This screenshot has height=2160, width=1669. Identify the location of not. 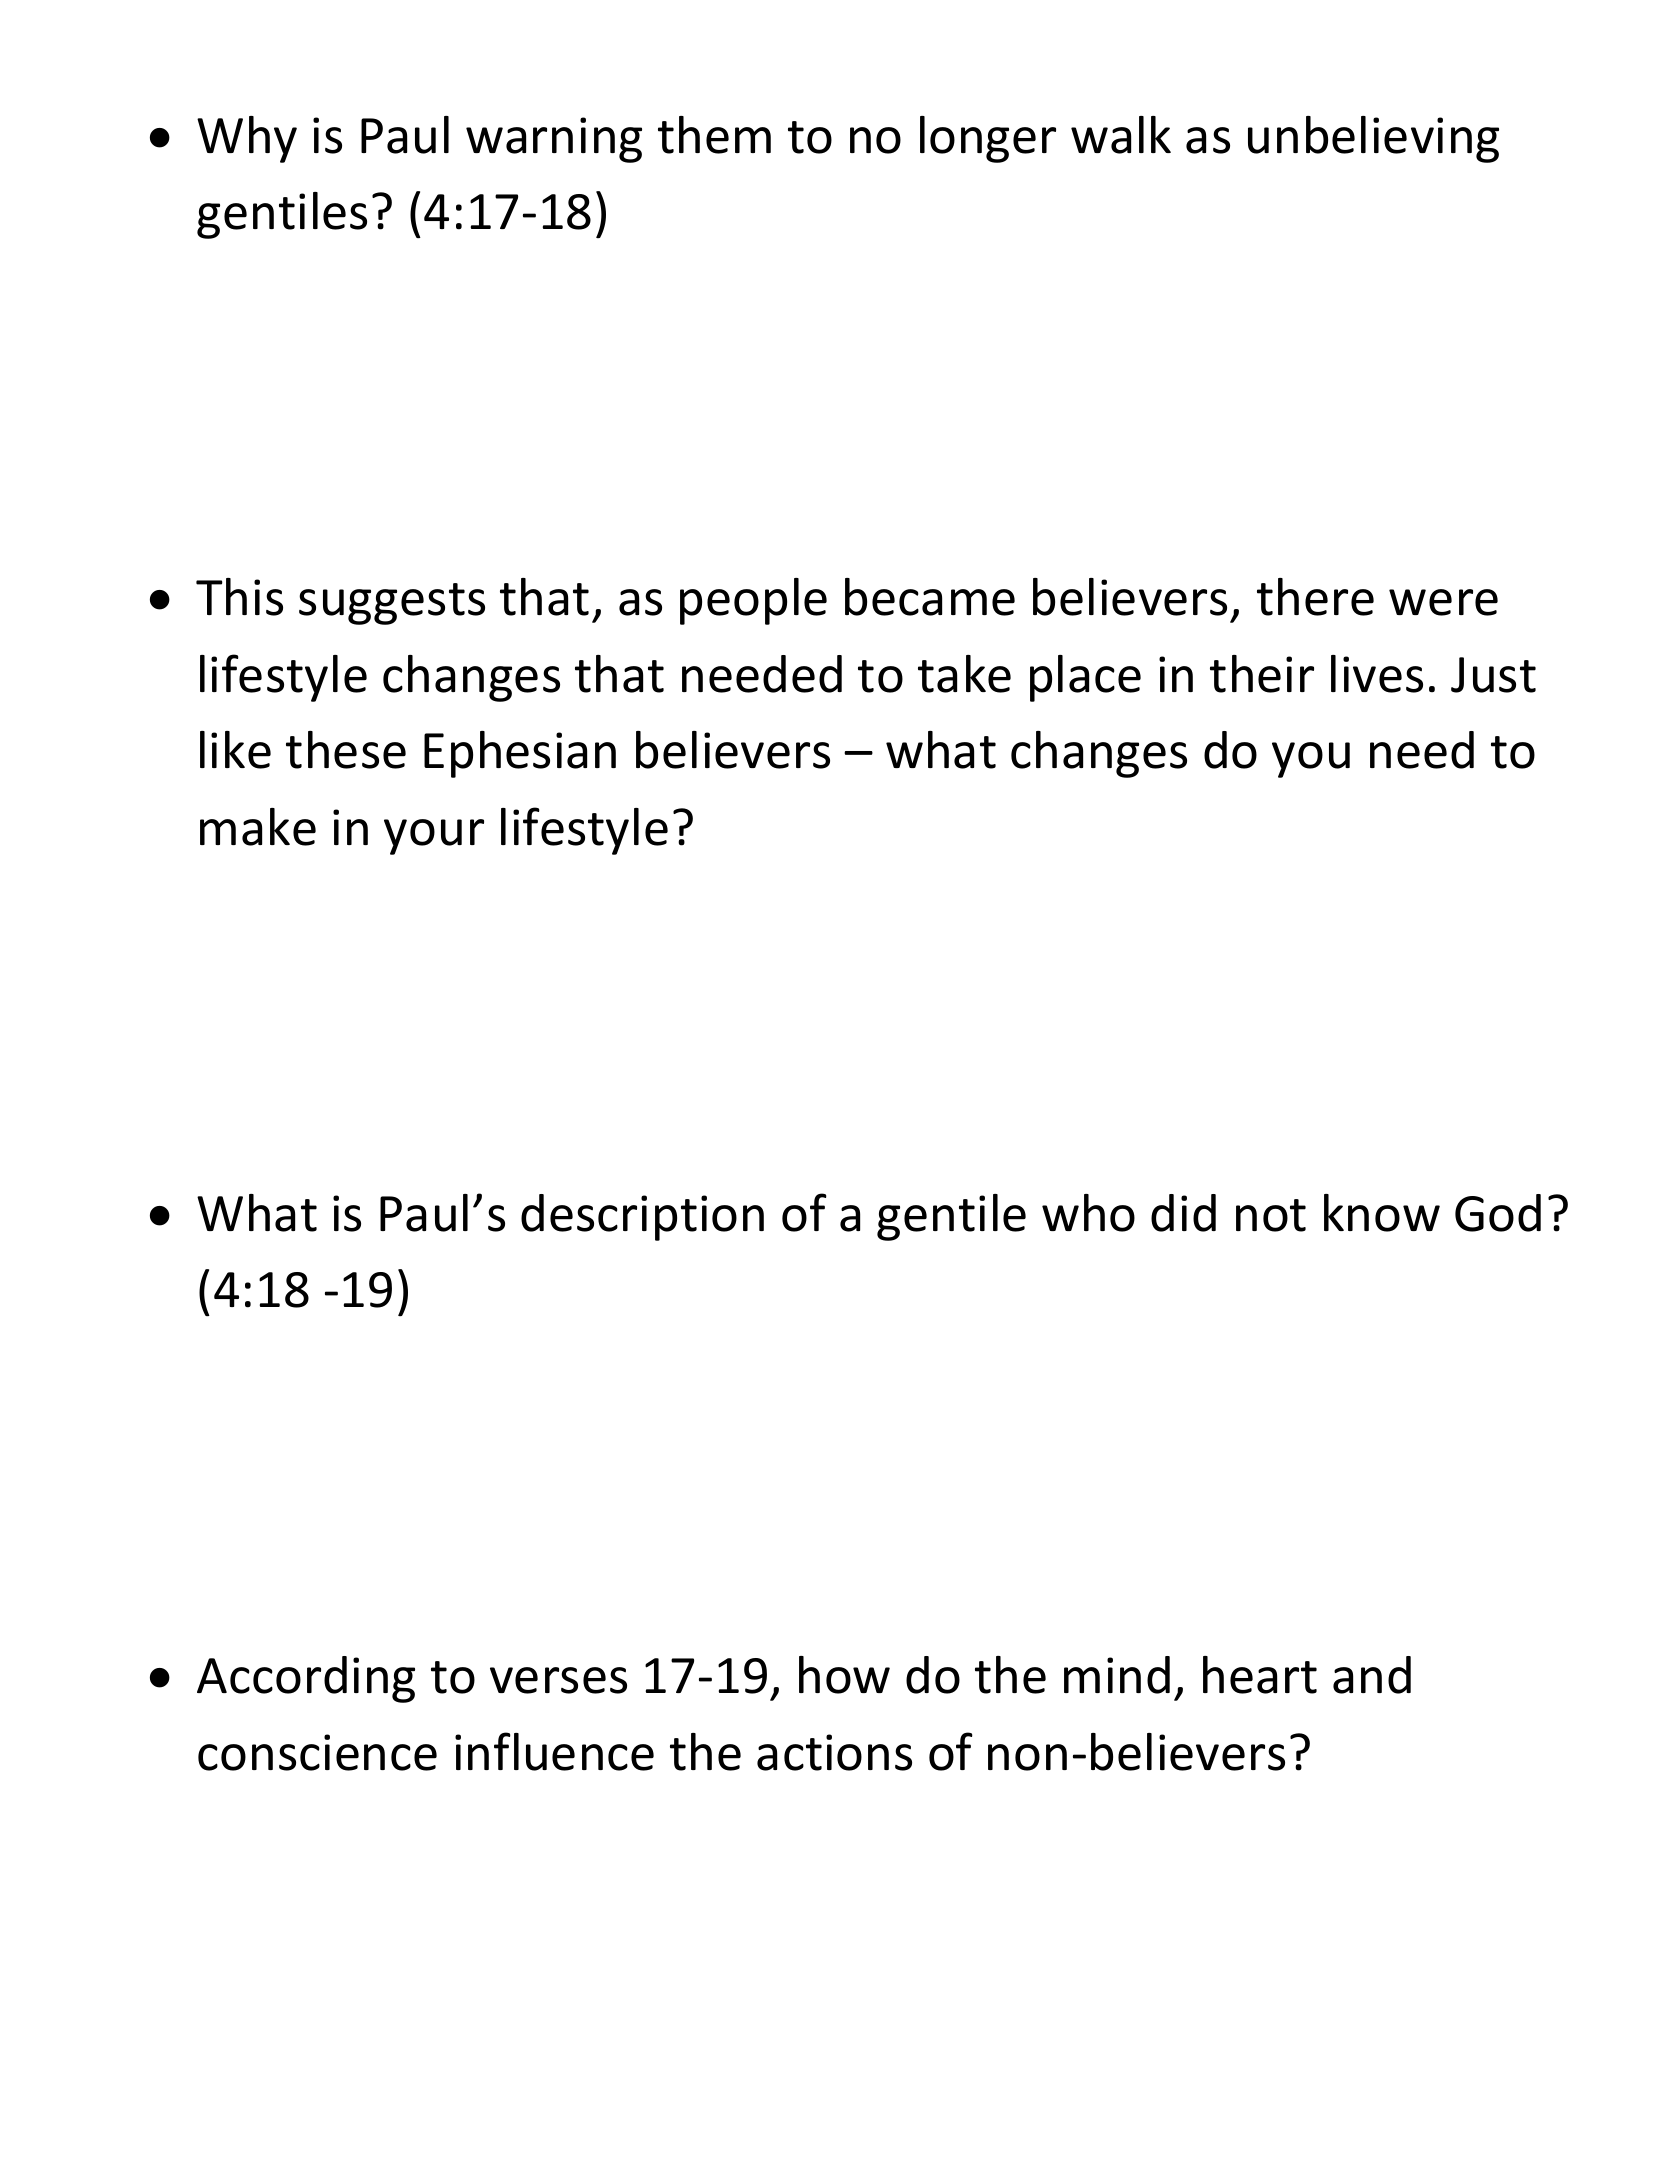
(1271, 1215).
